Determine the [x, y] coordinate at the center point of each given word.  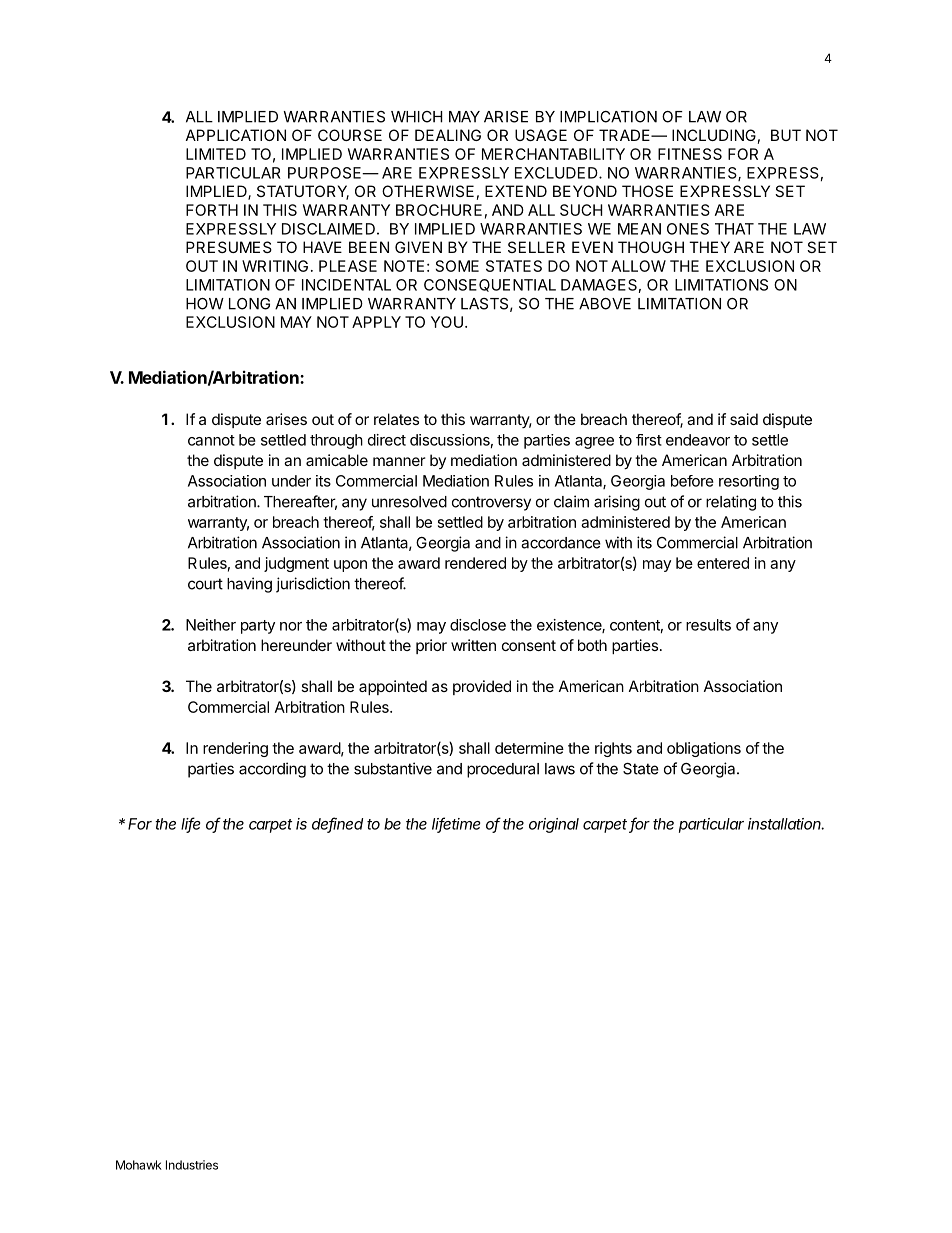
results [708, 625]
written [473, 645]
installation [786, 824]
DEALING [448, 135]
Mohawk [139, 1165]
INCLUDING [714, 135]
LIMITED [216, 154]
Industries [192, 1165]
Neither [211, 625]
